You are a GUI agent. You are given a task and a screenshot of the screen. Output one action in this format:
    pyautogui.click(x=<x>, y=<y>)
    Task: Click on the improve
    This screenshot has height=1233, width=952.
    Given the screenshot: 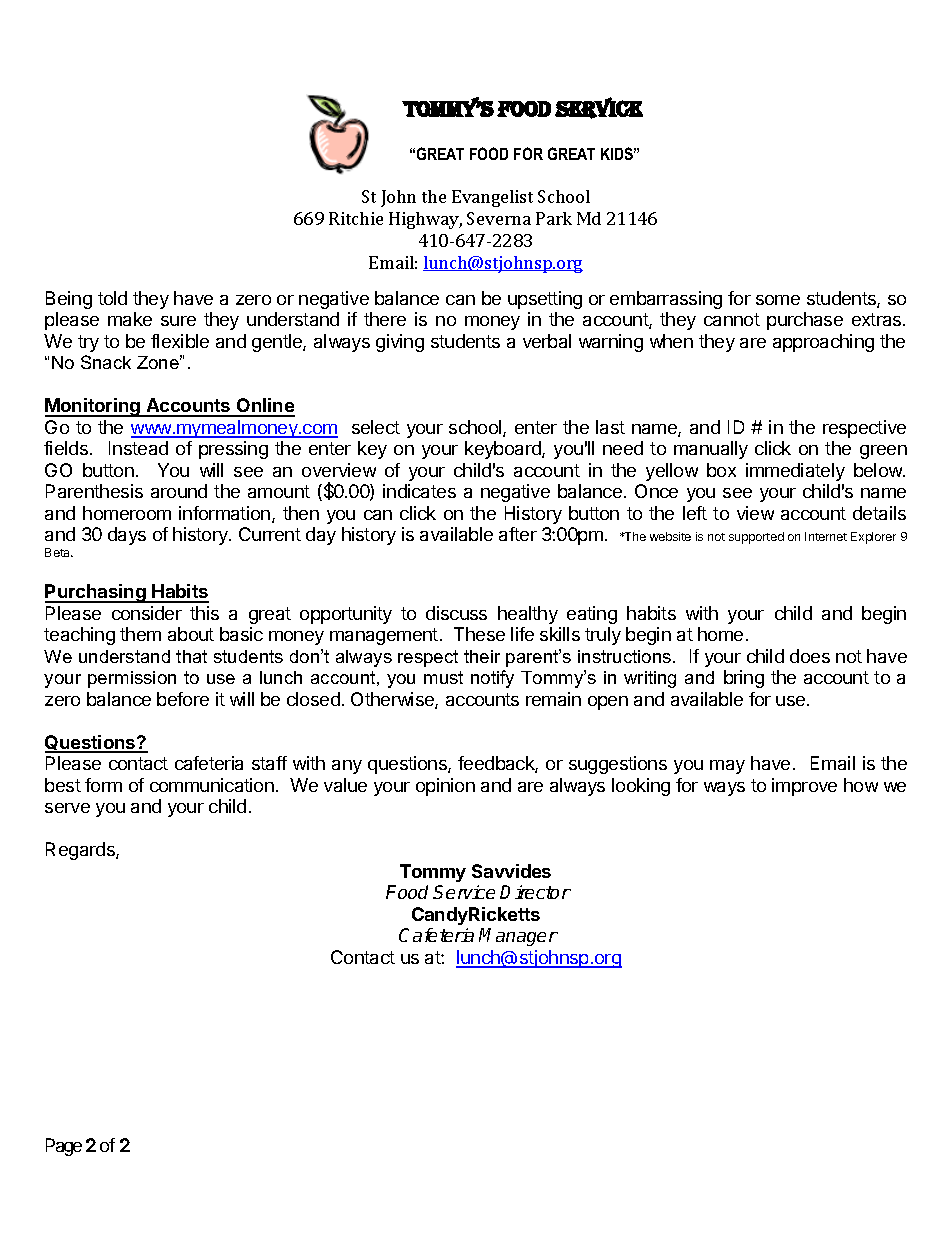 What is the action you would take?
    pyautogui.click(x=804, y=787)
